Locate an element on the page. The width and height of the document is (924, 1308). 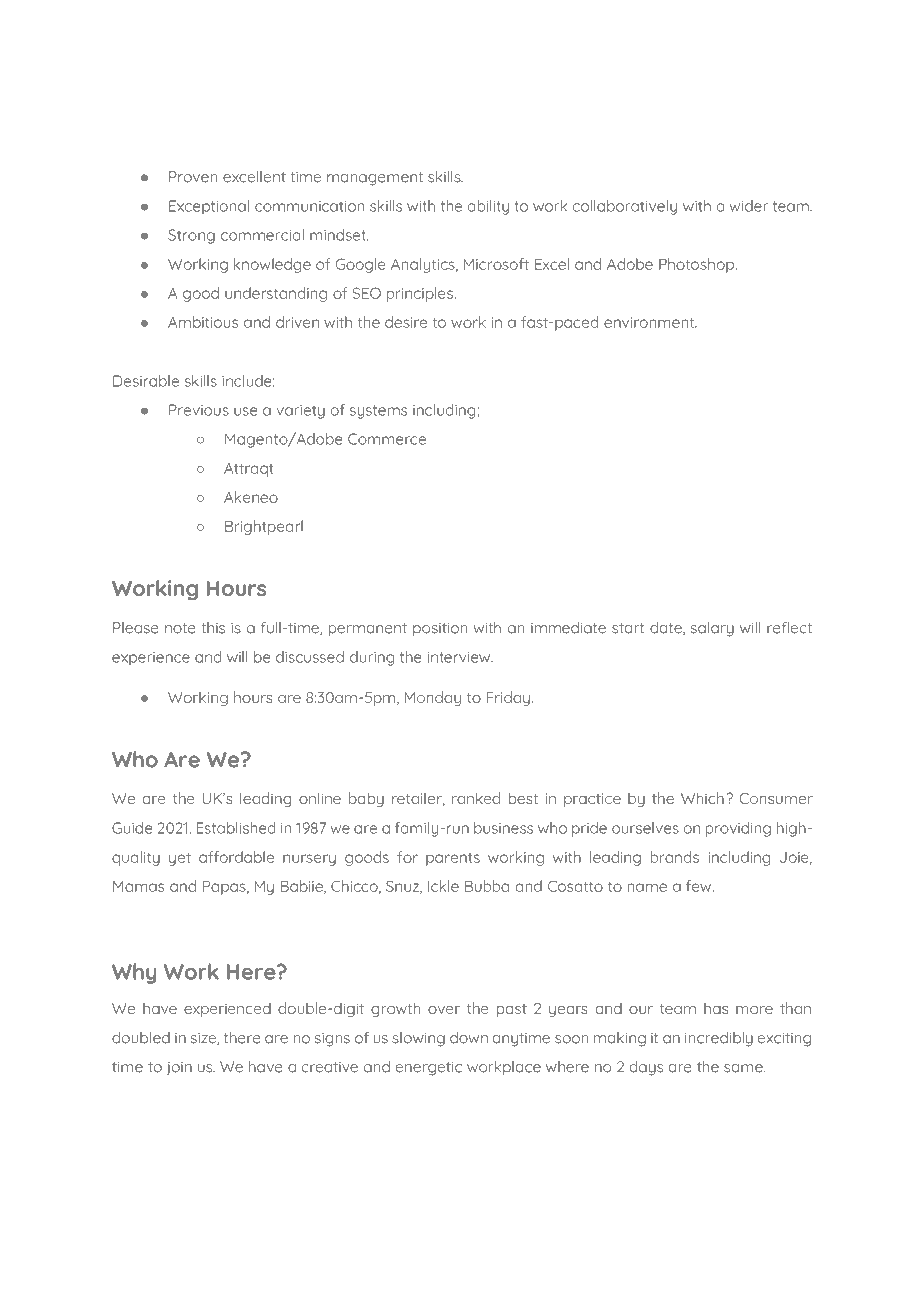
down is located at coordinates (469, 1038).
